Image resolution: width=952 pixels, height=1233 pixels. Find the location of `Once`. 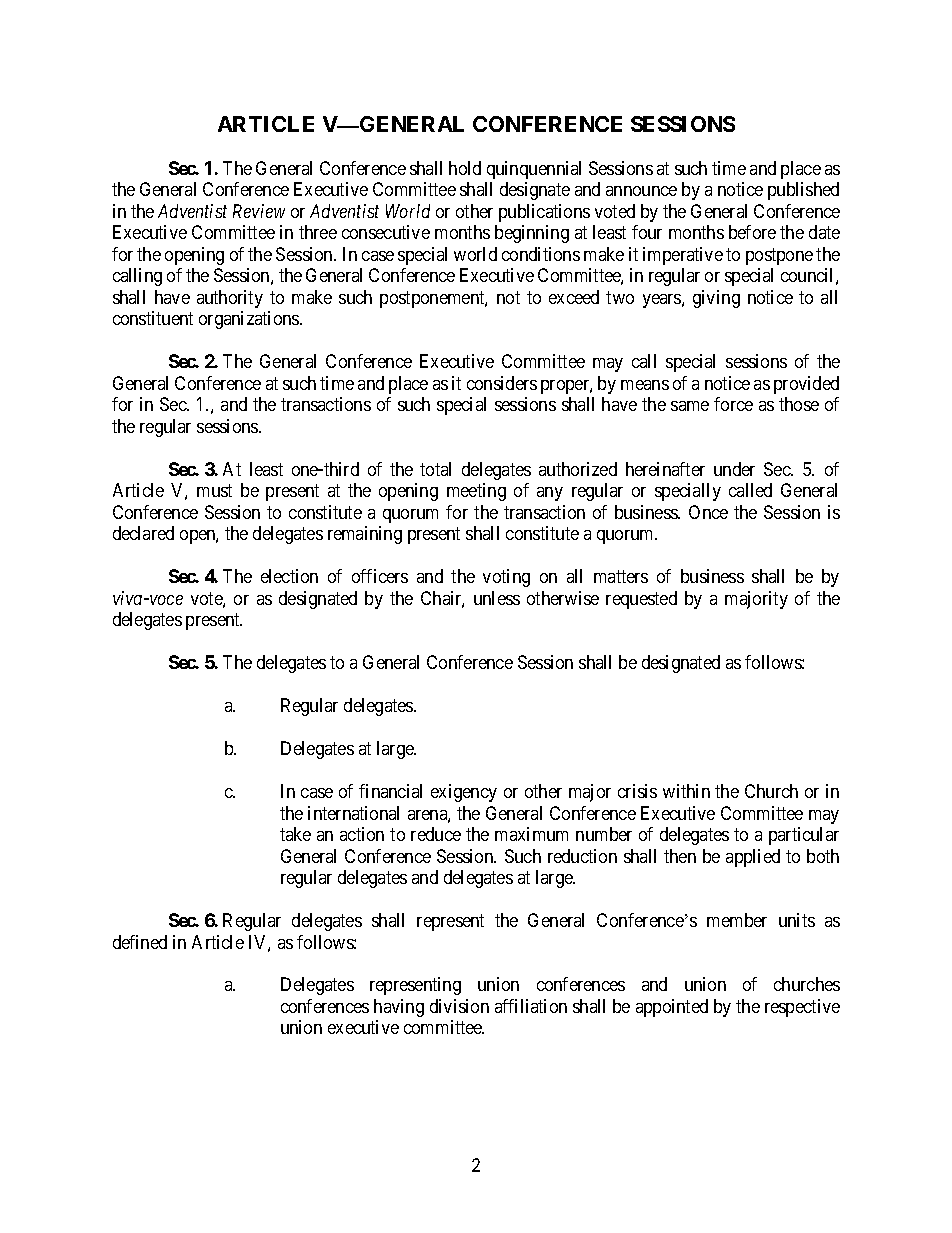

Once is located at coordinates (708, 512).
